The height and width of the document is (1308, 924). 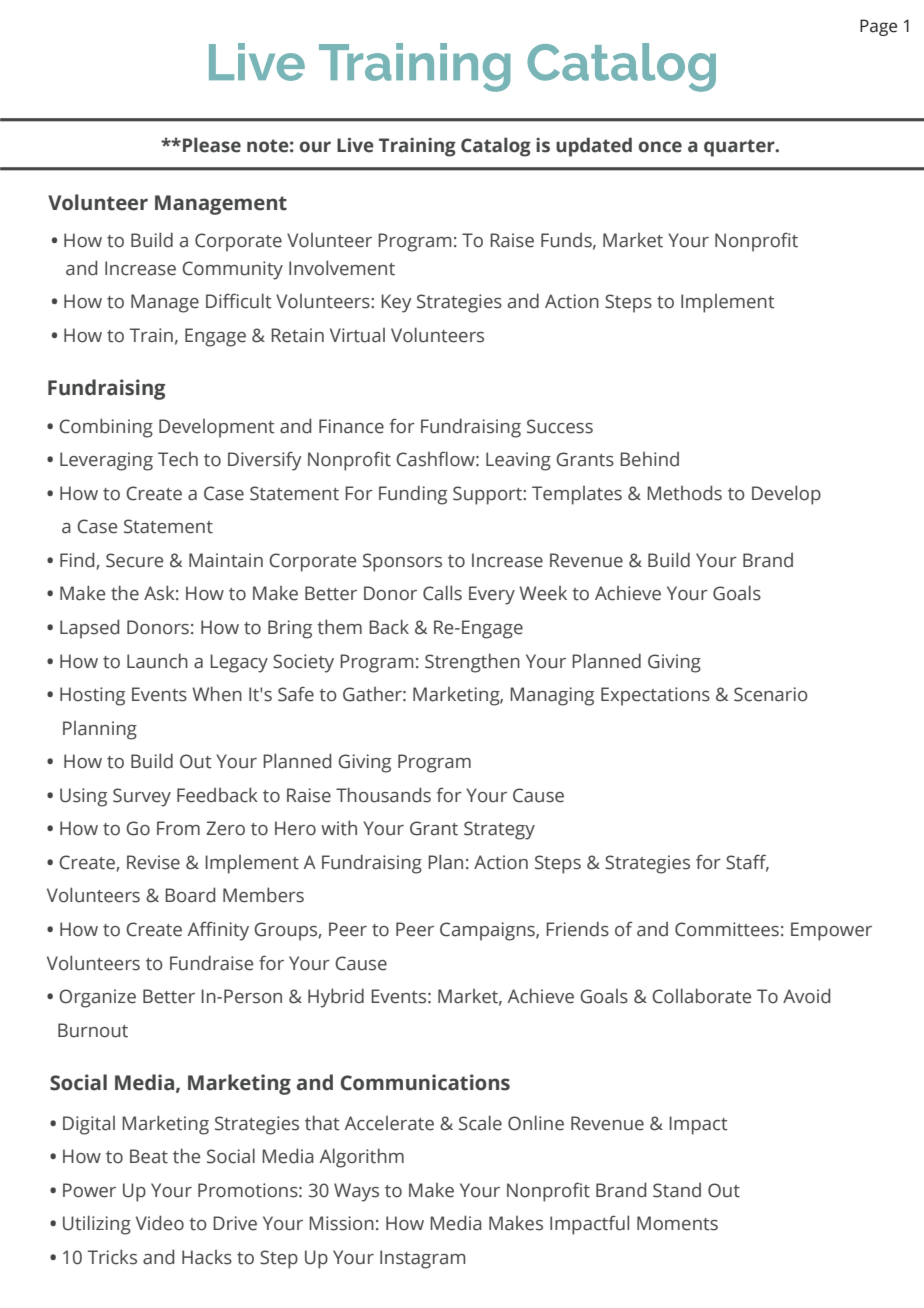 What do you see at coordinates (106, 428) in the document?
I see `Combining` at bounding box center [106, 428].
